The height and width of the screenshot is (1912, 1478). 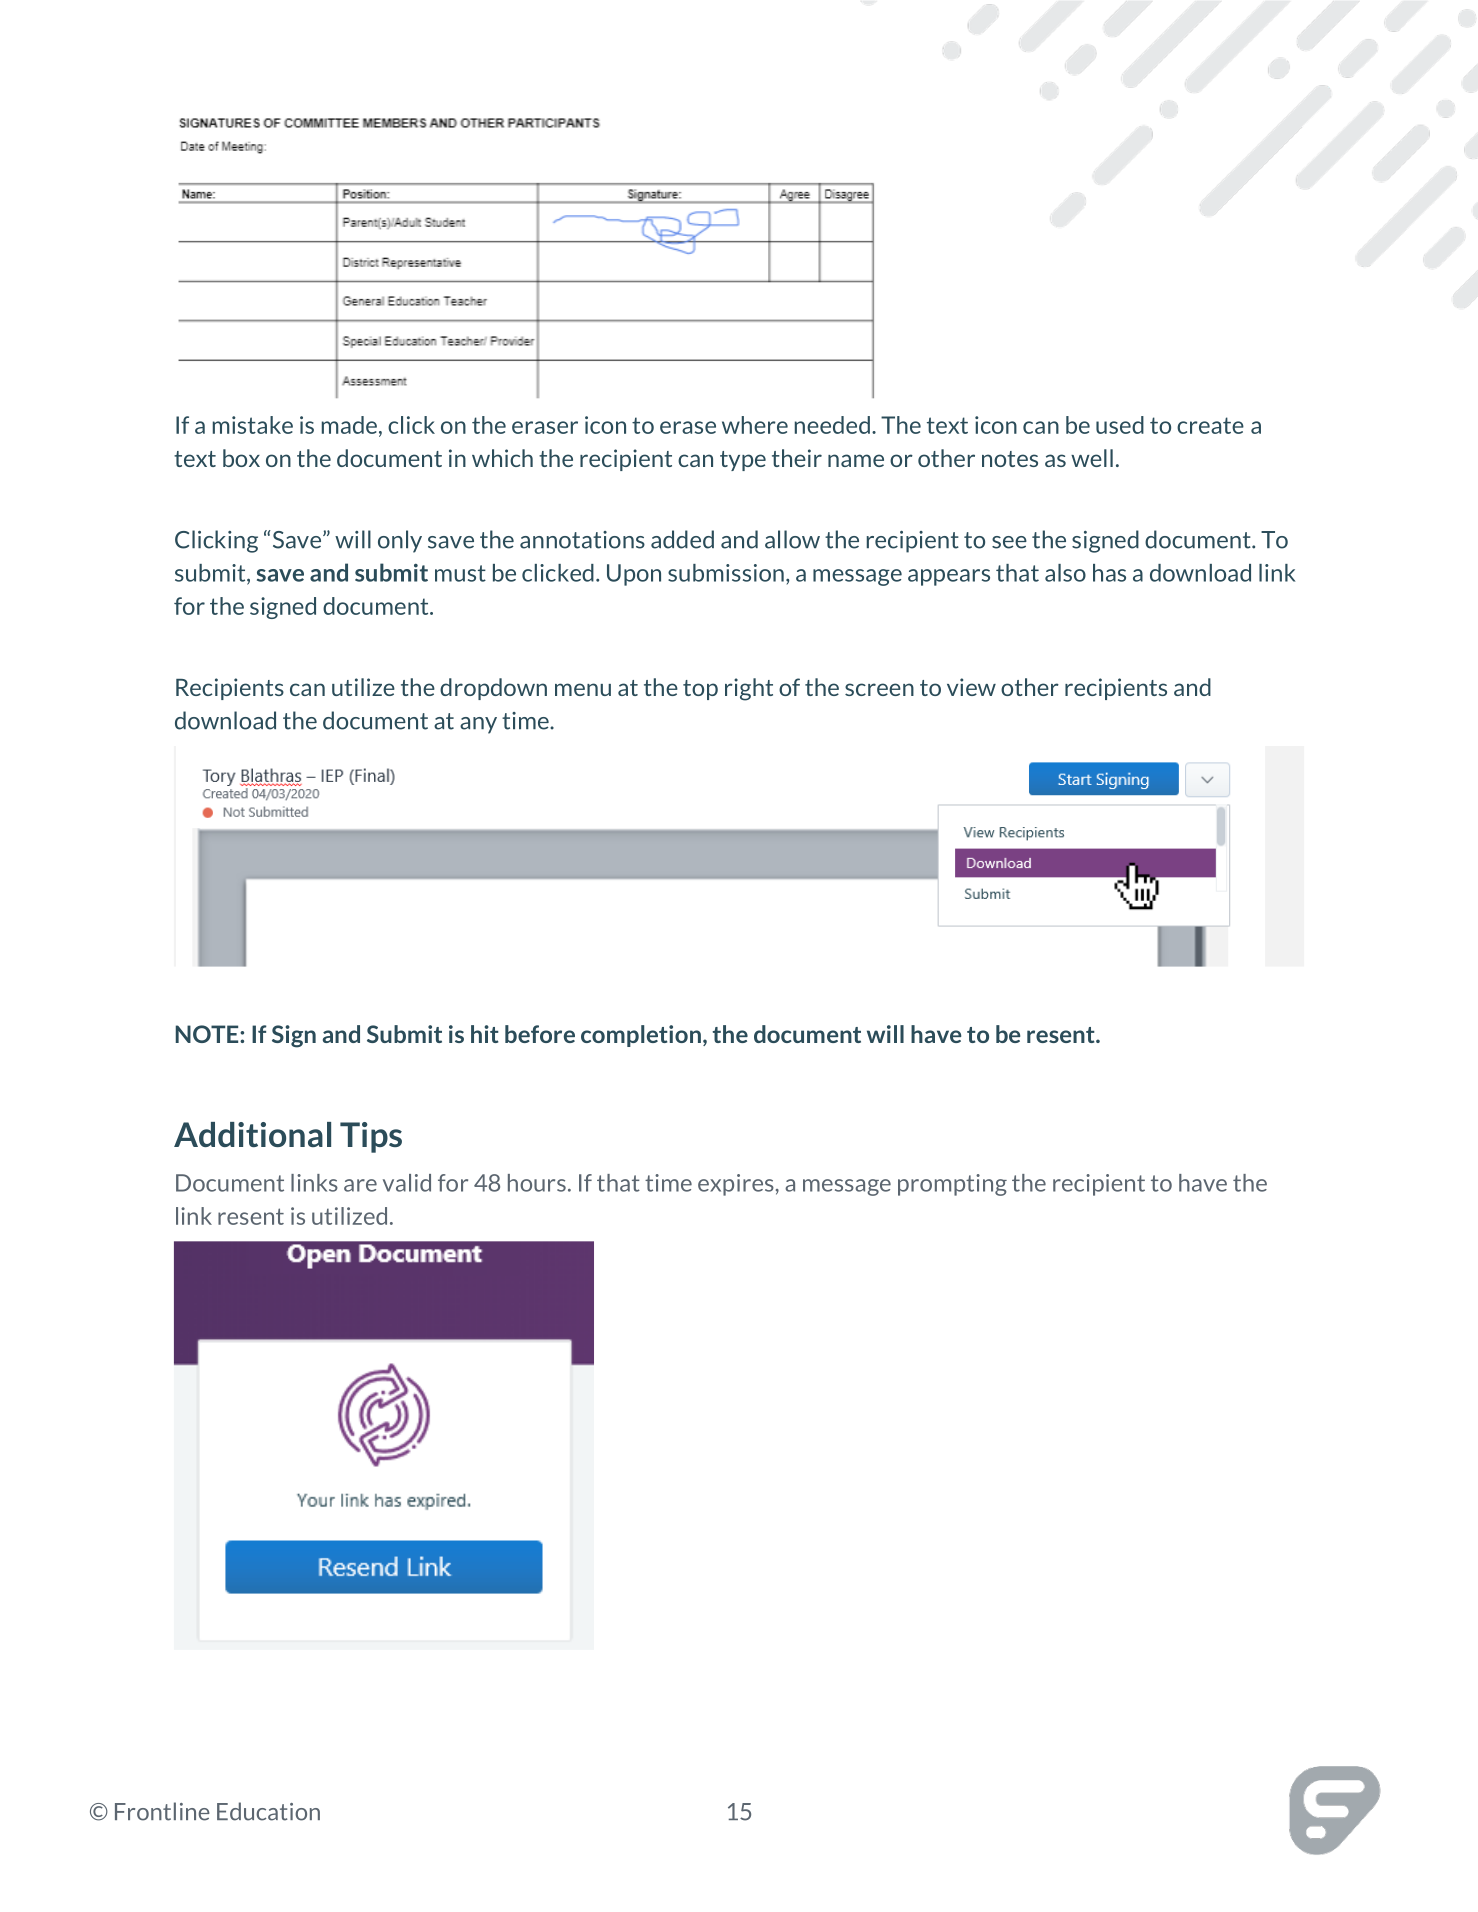 I want to click on type, so click(x=743, y=461).
